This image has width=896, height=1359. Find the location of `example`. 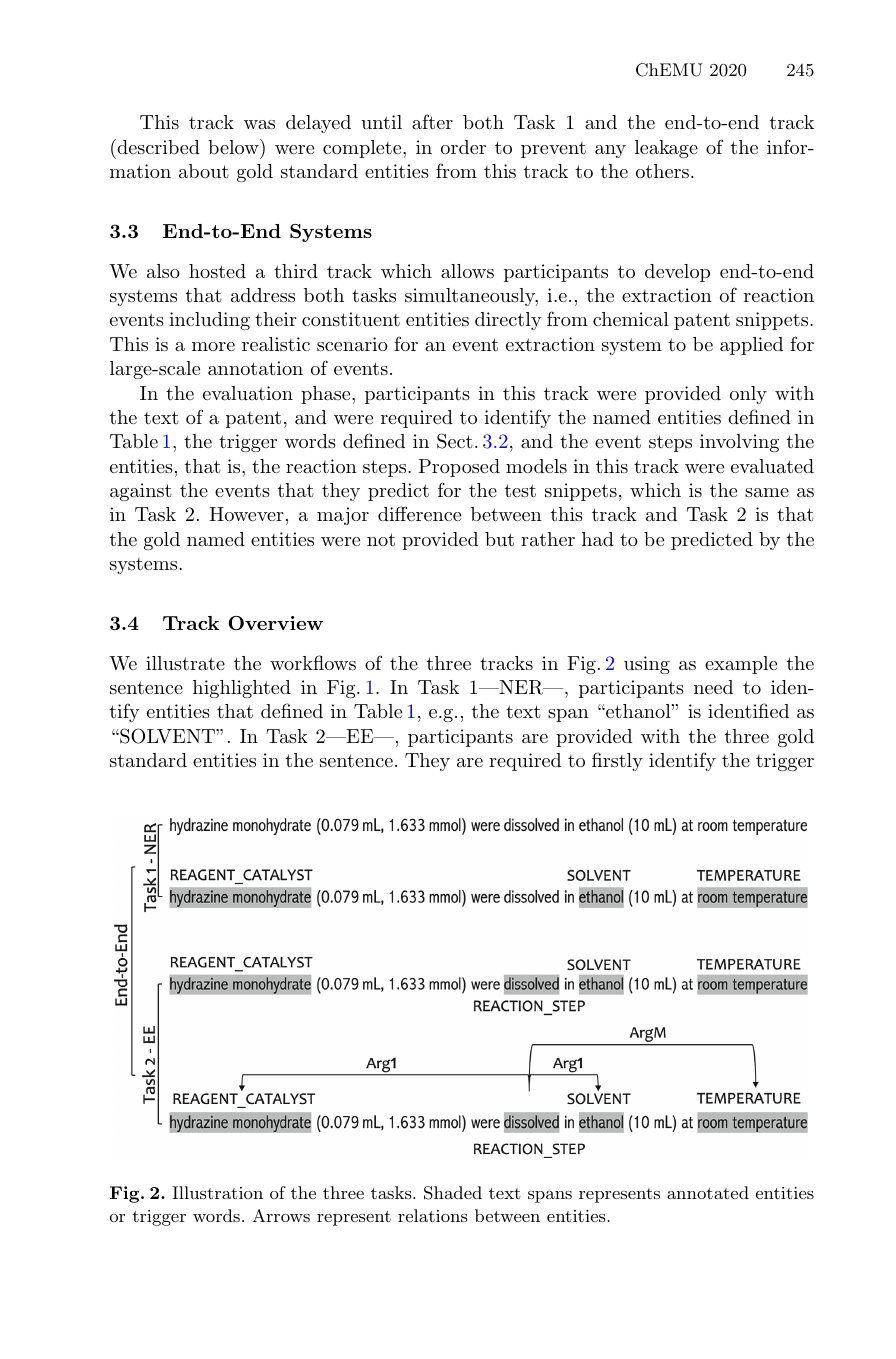

example is located at coordinates (741, 665).
